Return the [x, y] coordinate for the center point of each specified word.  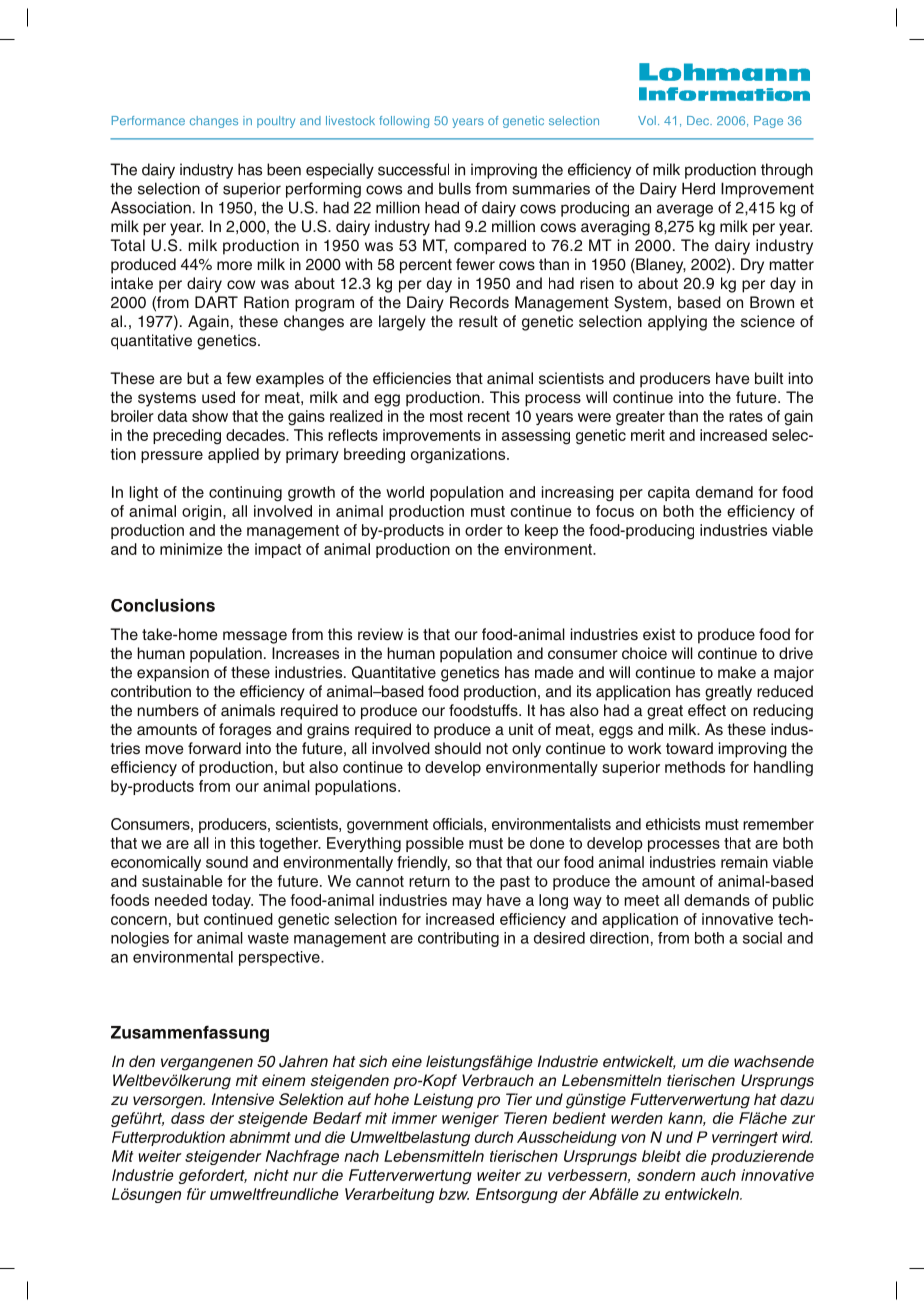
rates [746, 416]
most [446, 416]
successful [413, 169]
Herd [698, 188]
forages [245, 731]
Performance [148, 120]
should [458, 748]
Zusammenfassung [190, 1033]
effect [707, 710]
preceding [187, 437]
